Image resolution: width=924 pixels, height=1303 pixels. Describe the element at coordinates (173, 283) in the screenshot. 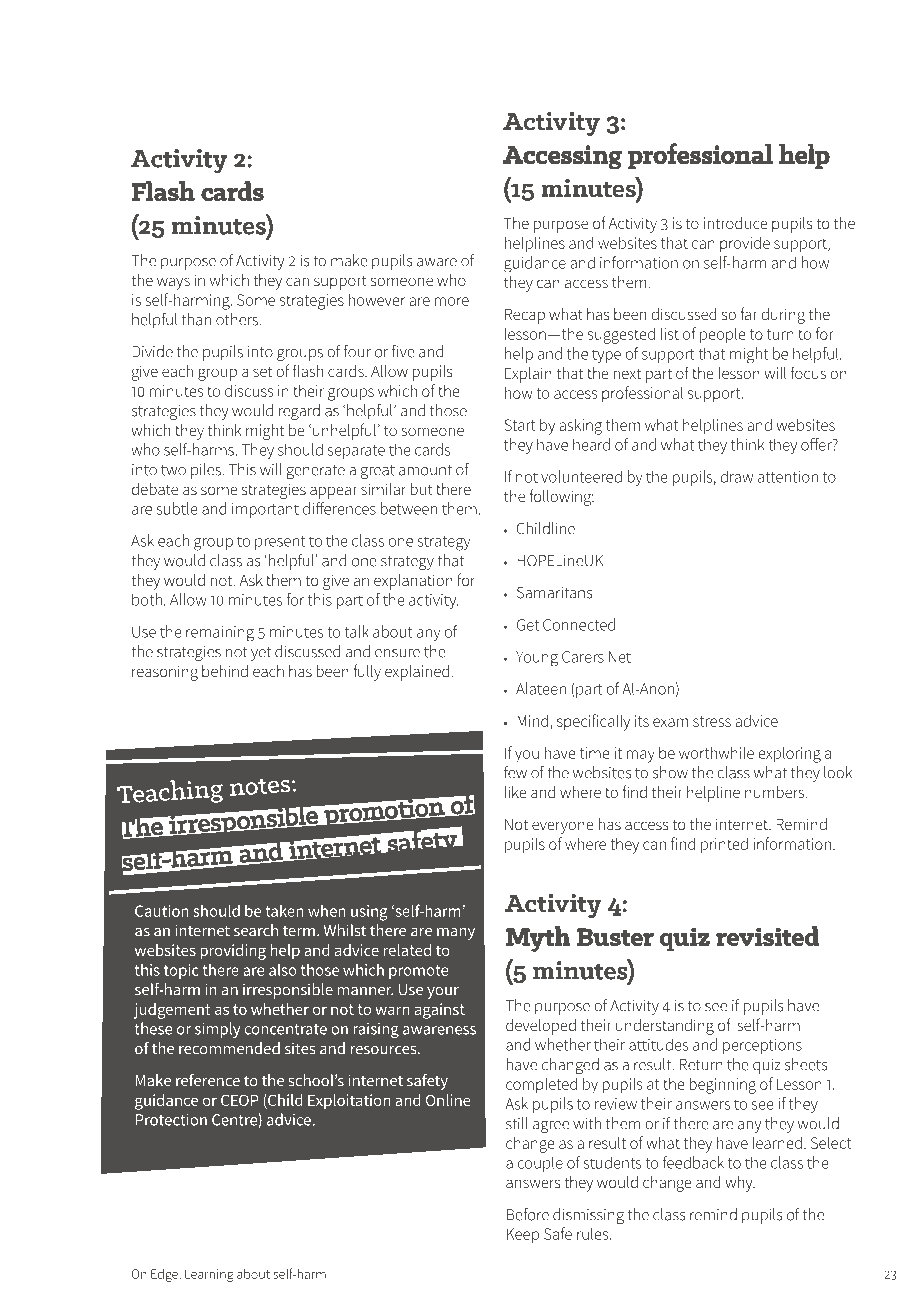

I see `ways` at that location.
